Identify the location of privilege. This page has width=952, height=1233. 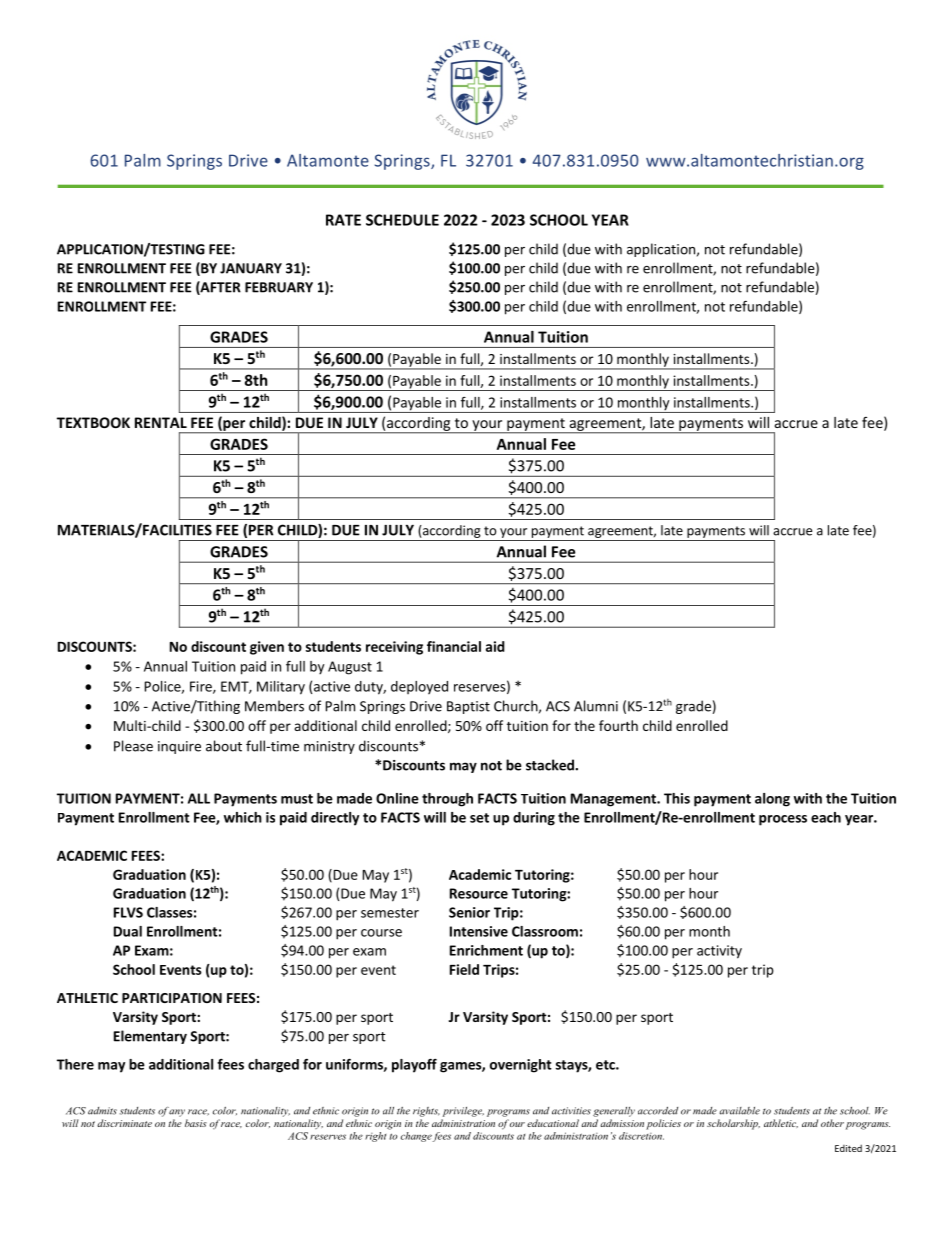
(463, 1112).
